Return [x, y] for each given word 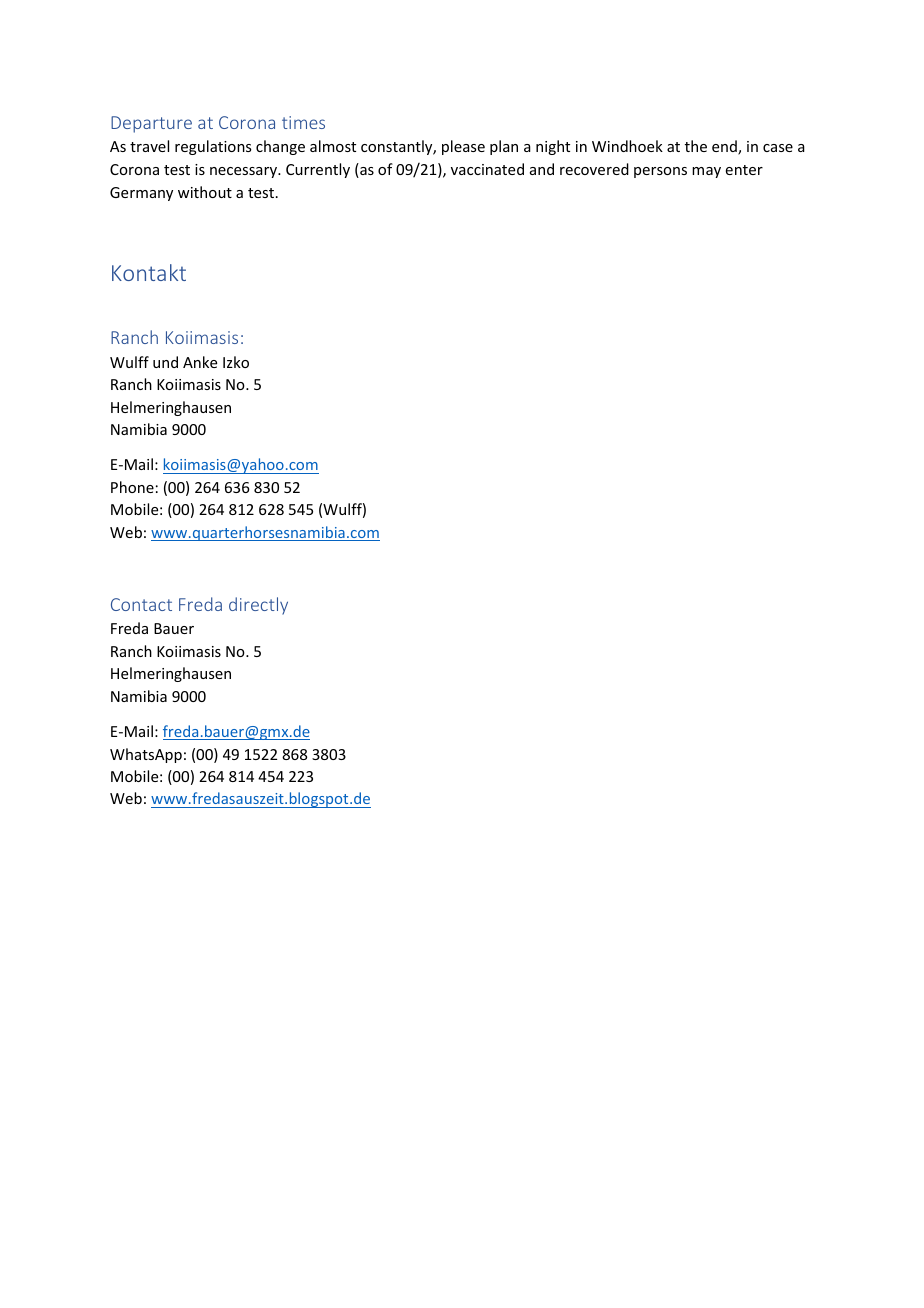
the [696, 146]
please [463, 147]
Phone [132, 487]
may [706, 172]
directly [258, 606]
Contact [141, 604]
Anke [200, 362]
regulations [213, 147]
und [165, 362]
